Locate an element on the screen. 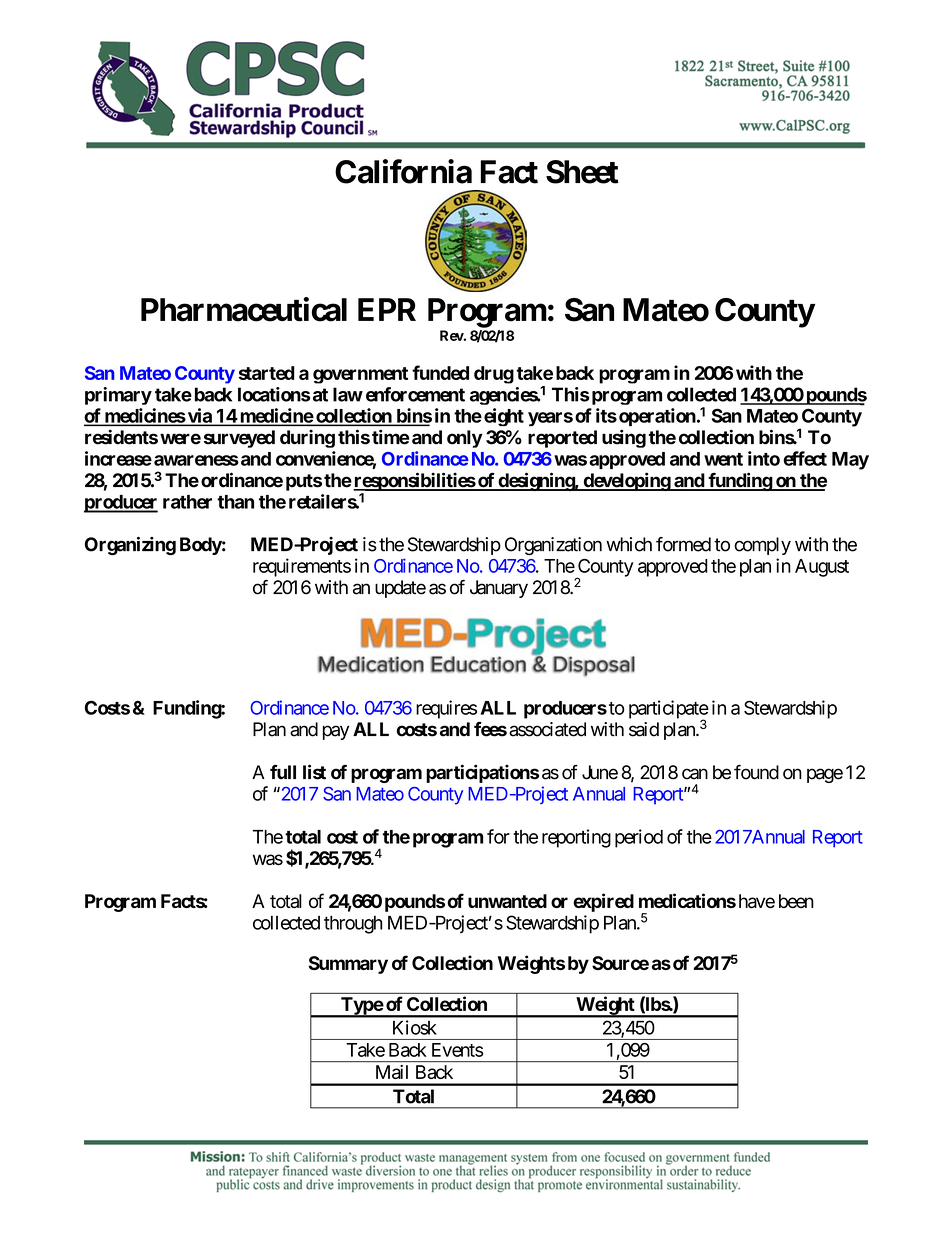 The width and height of the screenshot is (952, 1233). Sheet is located at coordinates (582, 172).
